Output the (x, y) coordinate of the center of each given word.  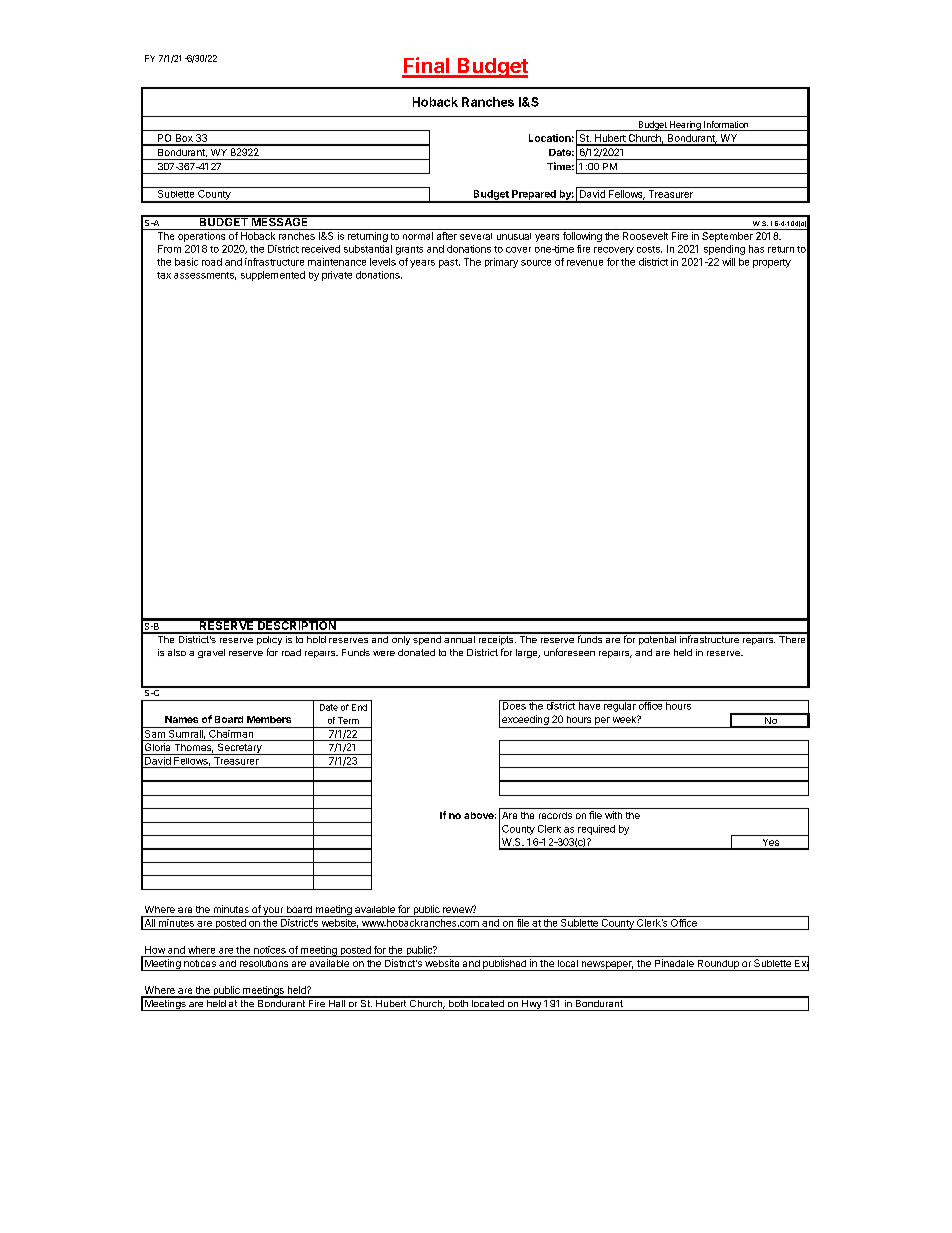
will (728, 262)
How (155, 950)
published (504, 965)
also (177, 652)
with (613, 815)
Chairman (231, 732)
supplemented (273, 276)
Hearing (685, 126)
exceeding (525, 721)
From (169, 249)
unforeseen (569, 652)
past (449, 263)
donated (416, 652)
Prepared (534, 196)
